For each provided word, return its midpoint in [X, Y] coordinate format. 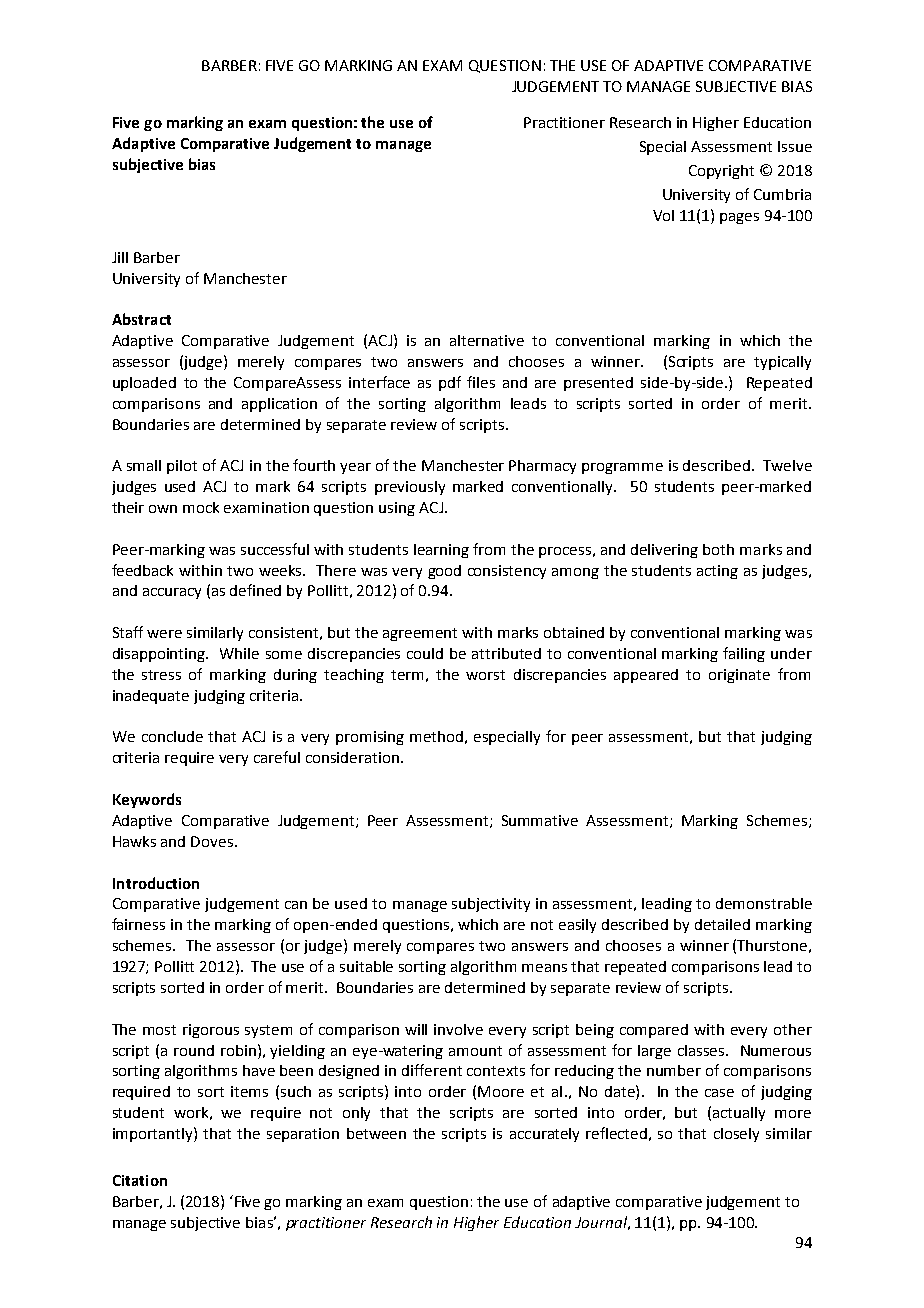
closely [736, 1135]
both [718, 549]
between [376, 1133]
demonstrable [764, 903]
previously [410, 488]
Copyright [721, 172]
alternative [487, 340]
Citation [140, 1180]
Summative [540, 820]
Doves [212, 841]
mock [201, 507]
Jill [120, 257]
